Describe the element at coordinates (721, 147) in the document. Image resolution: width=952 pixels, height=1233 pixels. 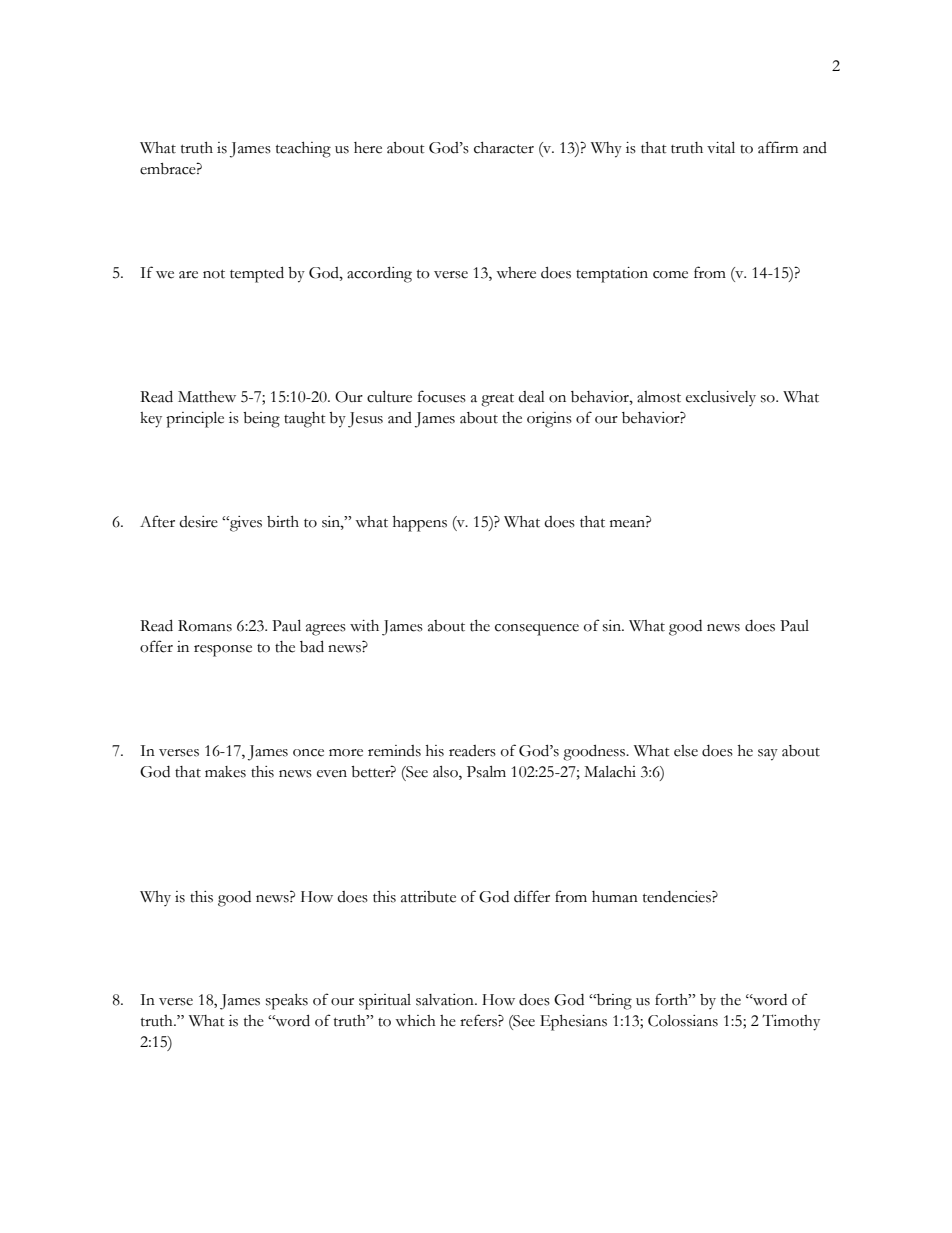
I see `vital` at that location.
